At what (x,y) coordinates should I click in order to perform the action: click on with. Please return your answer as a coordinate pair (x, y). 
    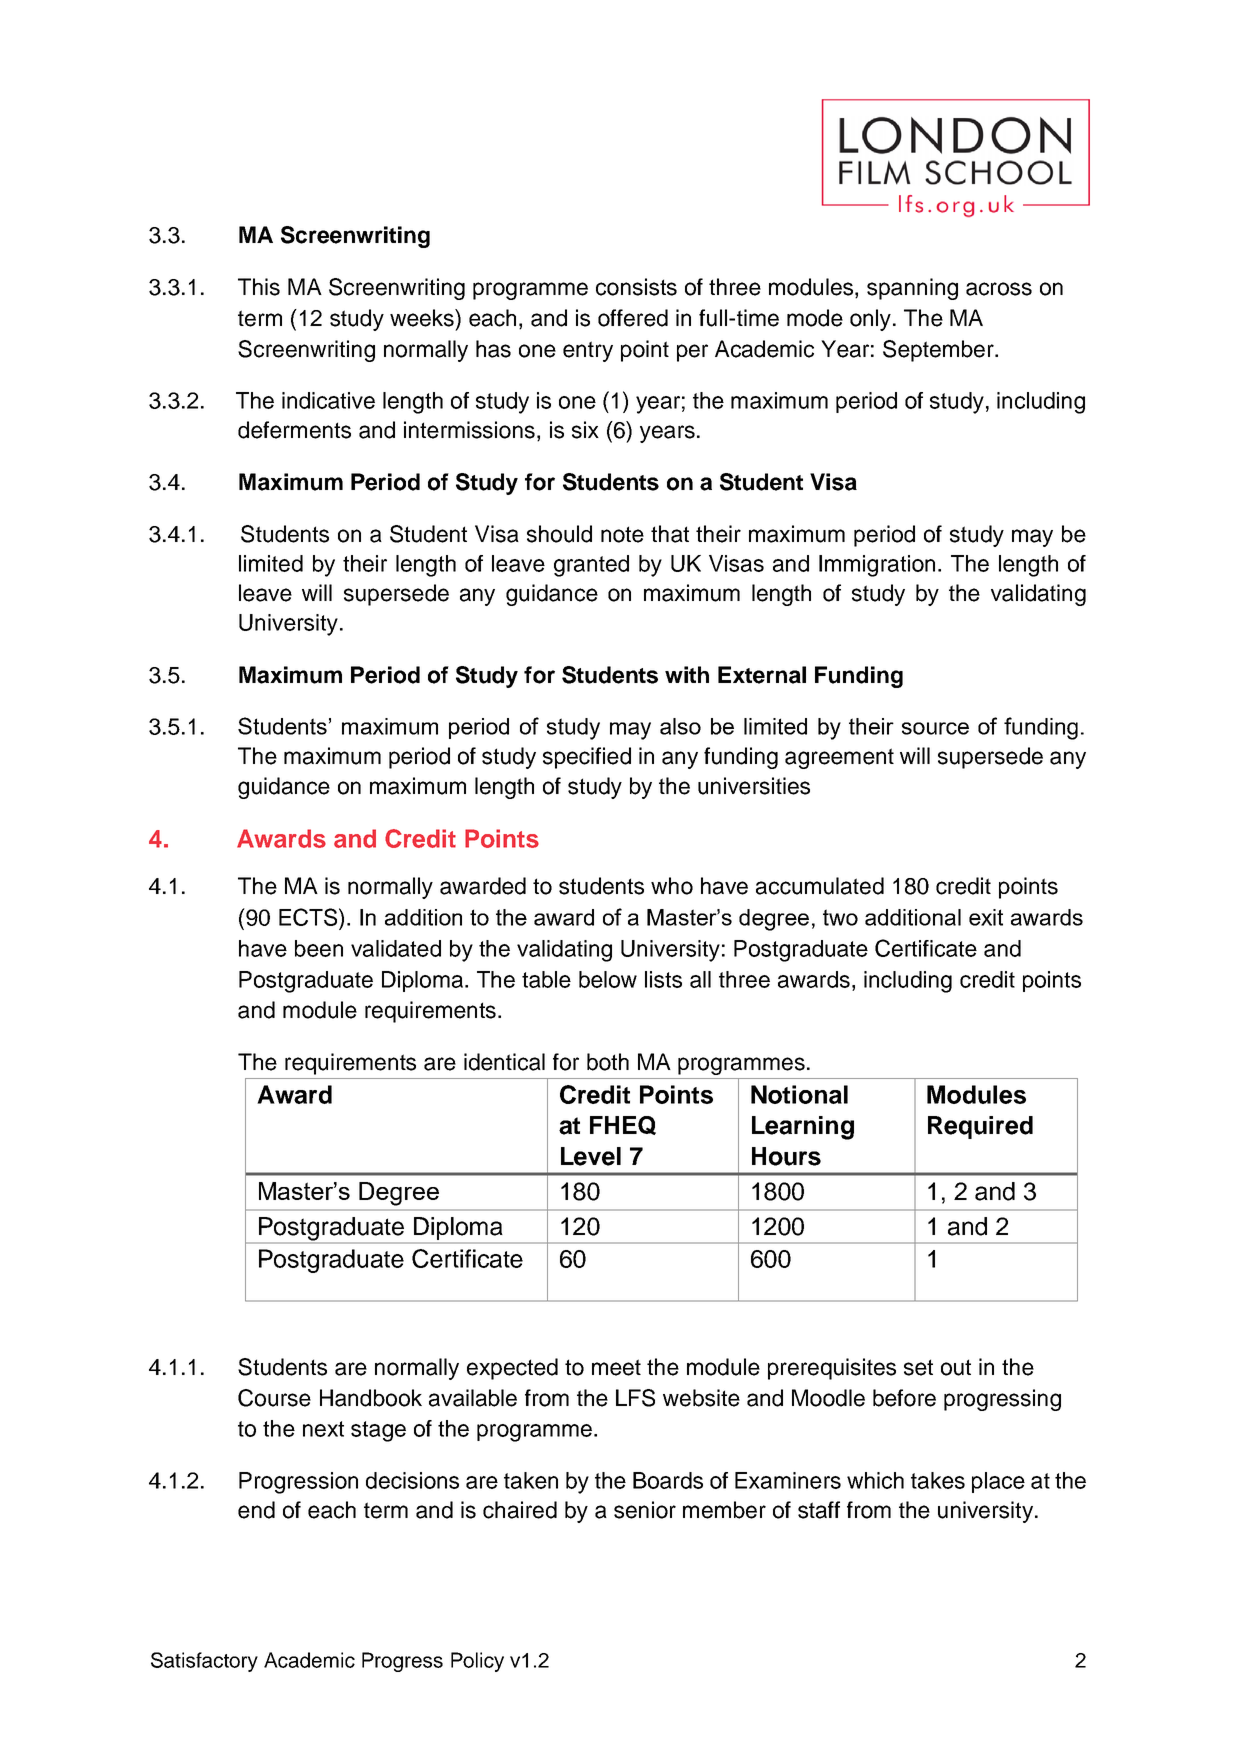
    Looking at the image, I should click on (687, 674).
